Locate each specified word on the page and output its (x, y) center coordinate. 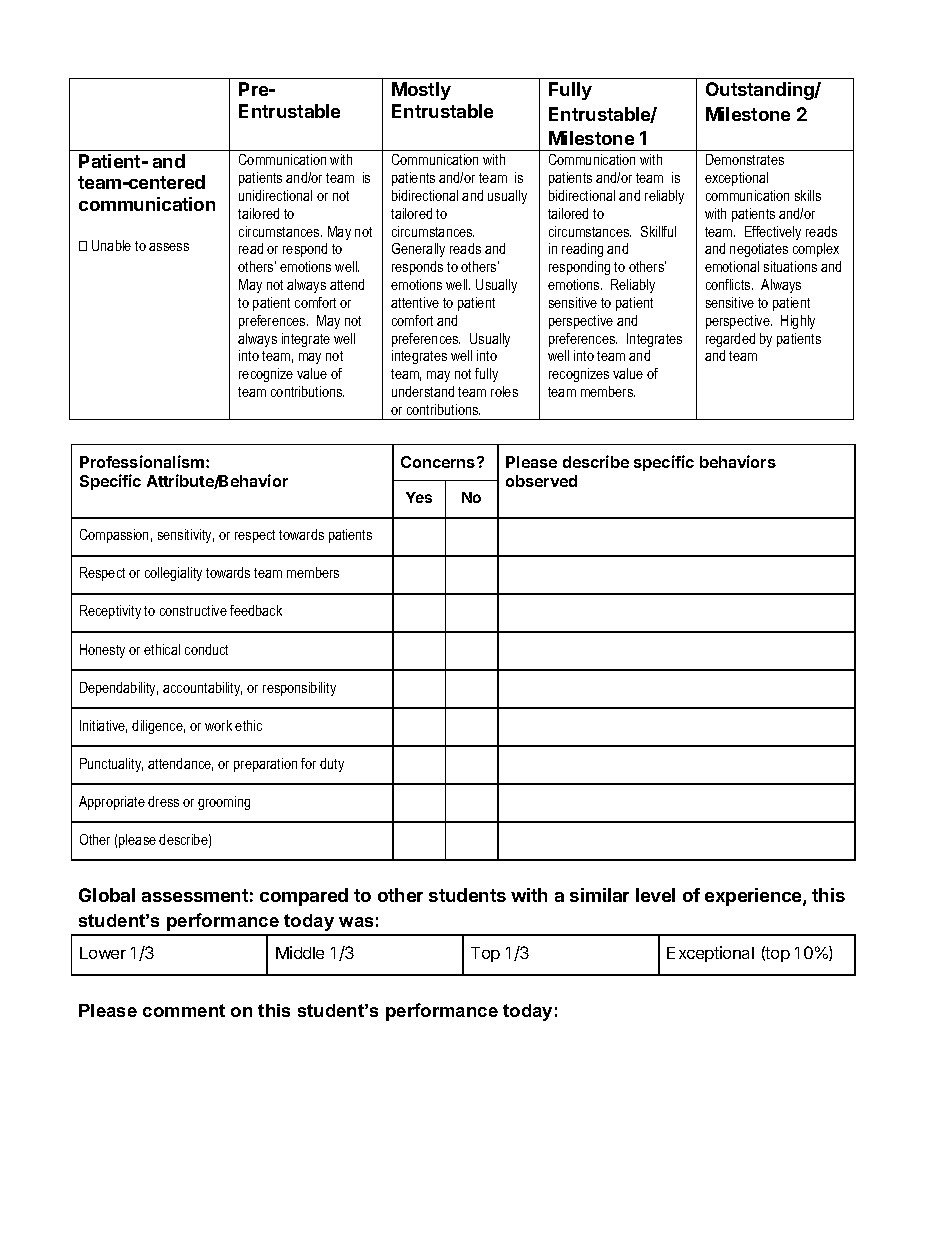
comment (184, 1010)
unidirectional (275, 195)
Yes (419, 497)
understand (423, 391)
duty (332, 765)
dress (163, 801)
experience (754, 897)
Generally (418, 250)
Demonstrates (745, 159)
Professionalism (143, 461)
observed (541, 481)
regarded (730, 340)
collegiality (173, 574)
